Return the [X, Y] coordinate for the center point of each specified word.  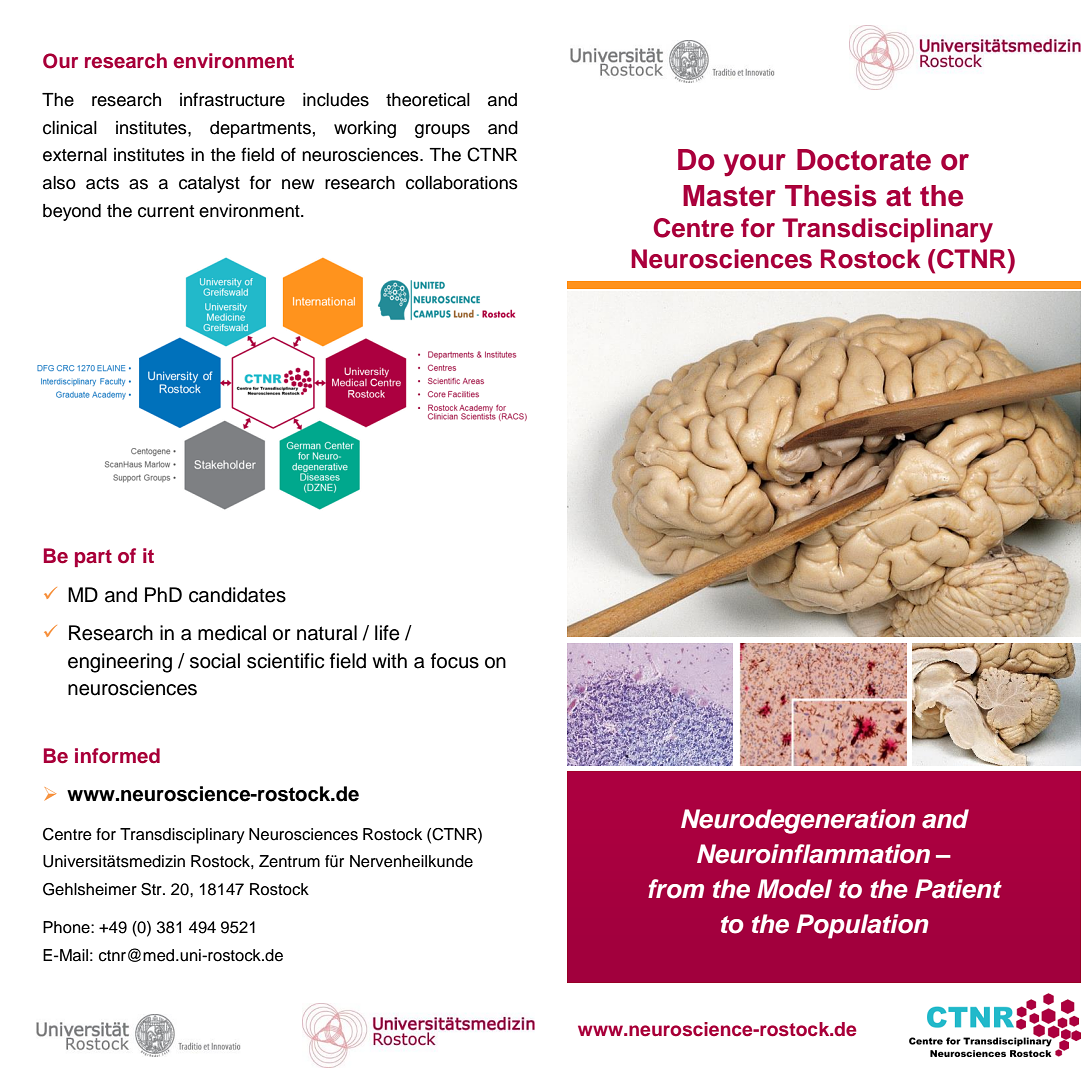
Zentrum [289, 861]
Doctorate [864, 160]
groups [442, 131]
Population [862, 926]
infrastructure [232, 99]
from [676, 889]
